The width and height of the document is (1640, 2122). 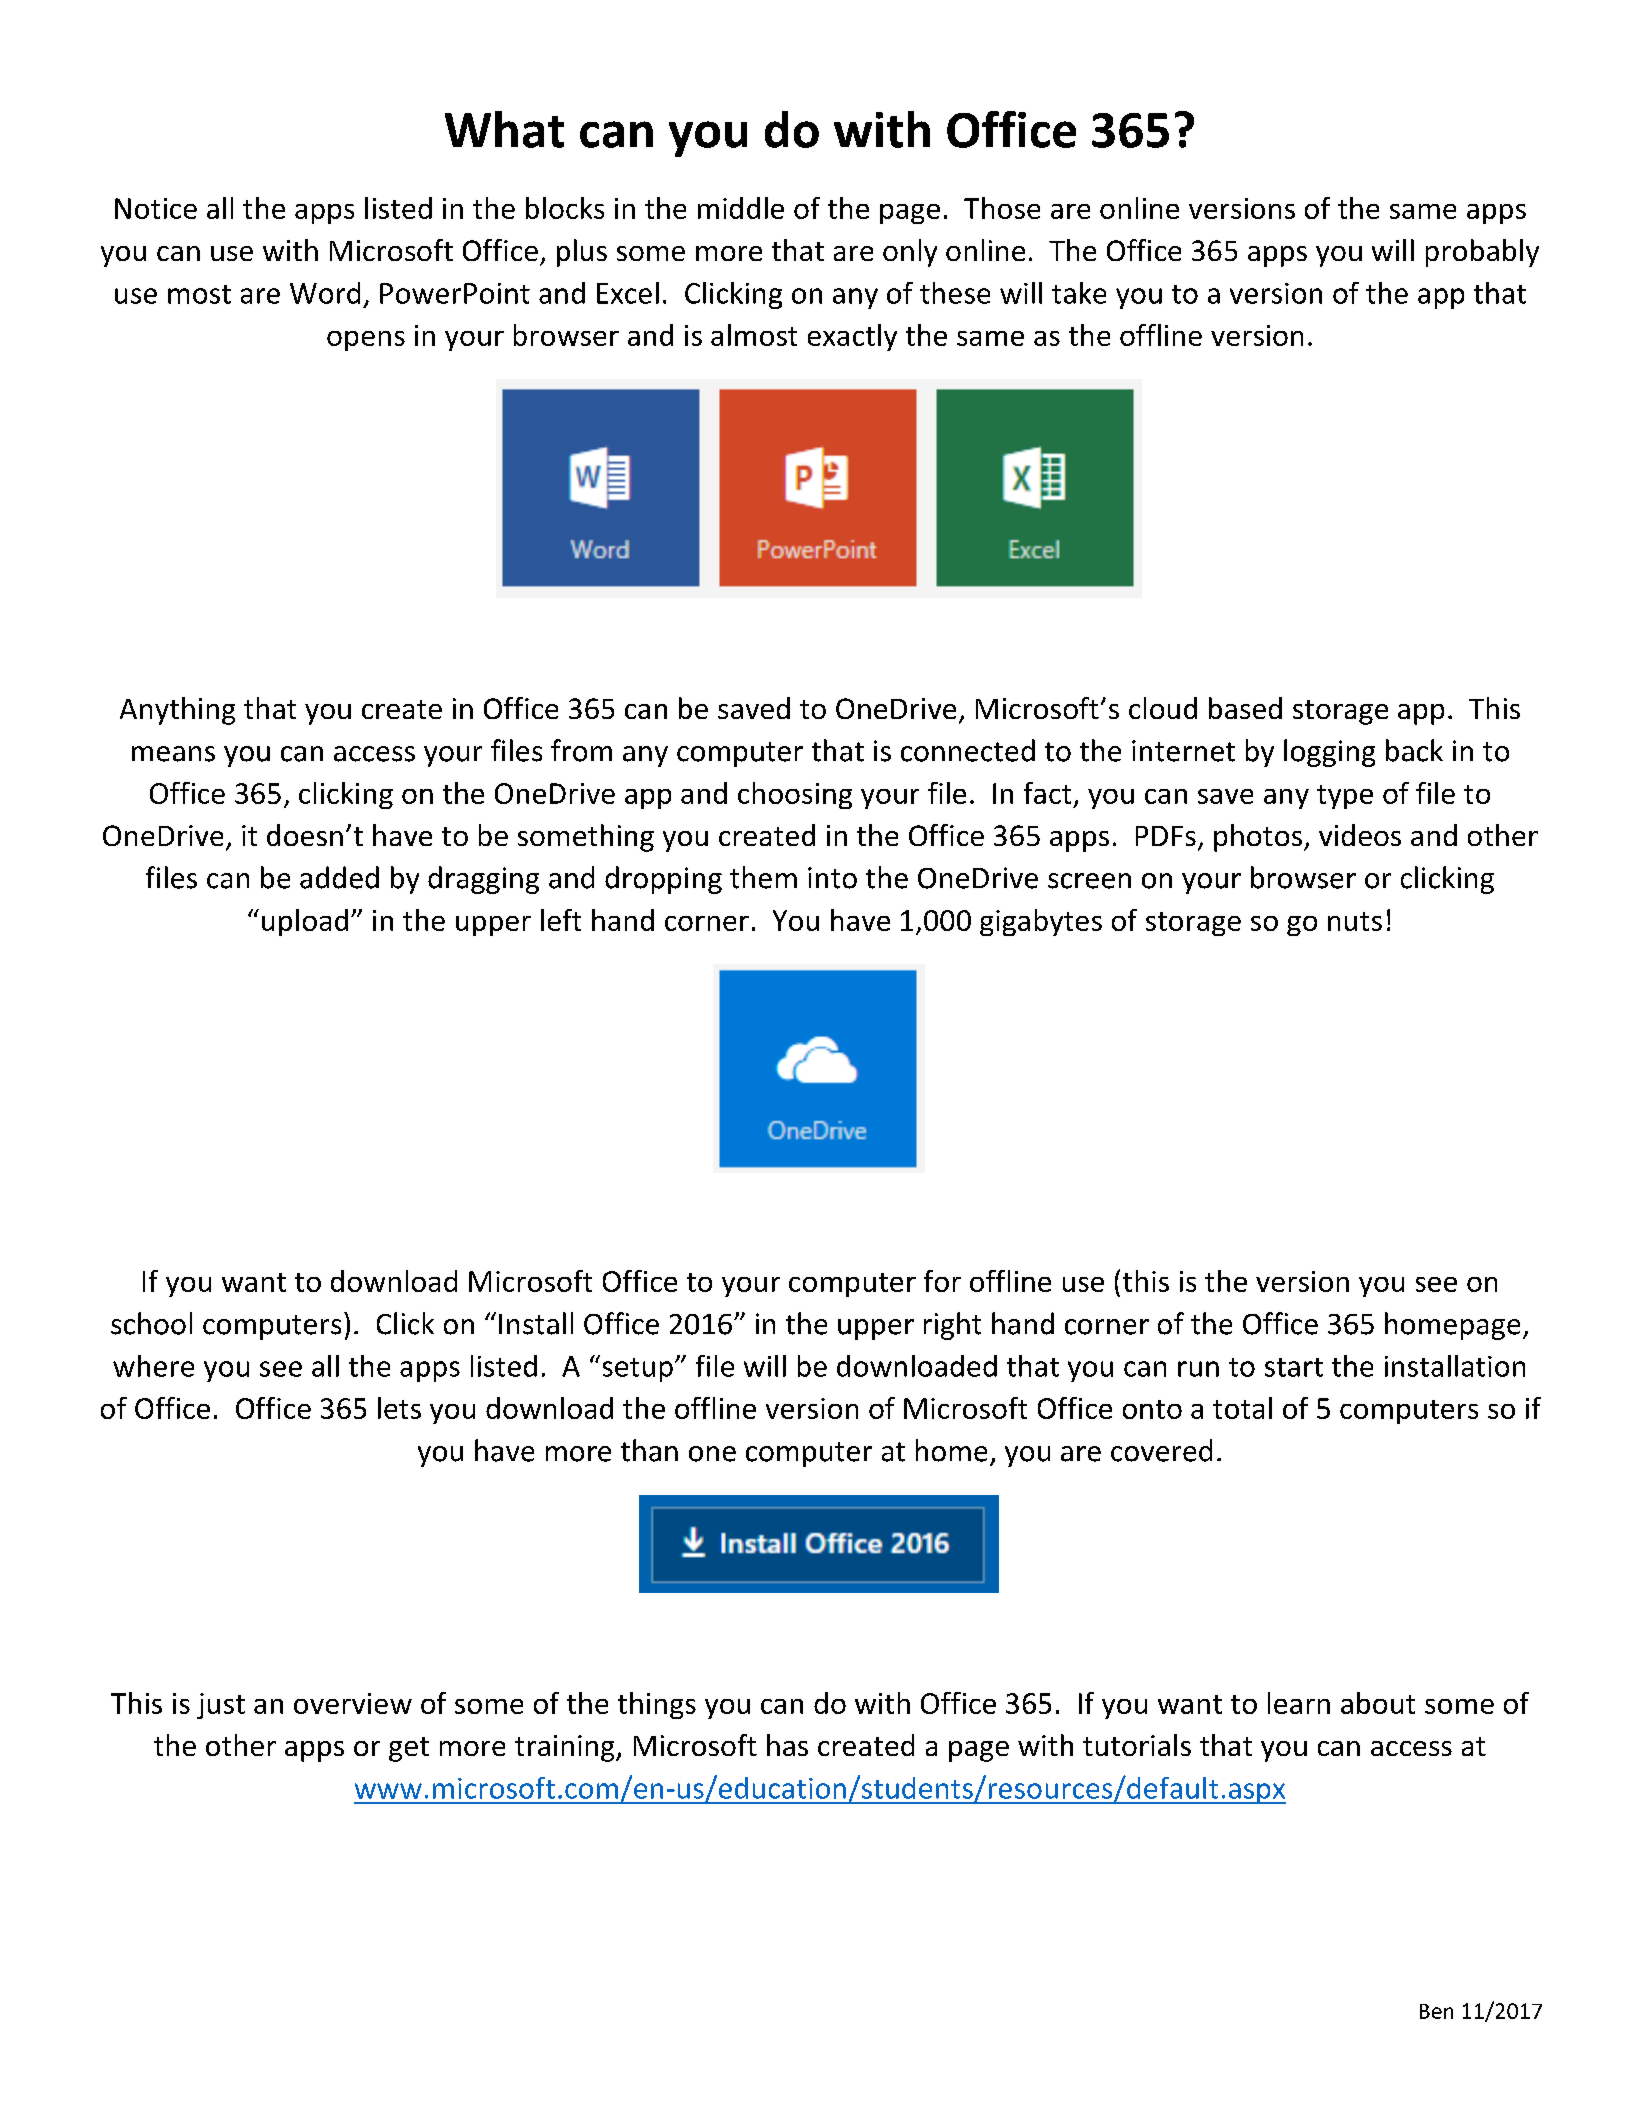 I want to click on total, so click(x=1242, y=1408).
